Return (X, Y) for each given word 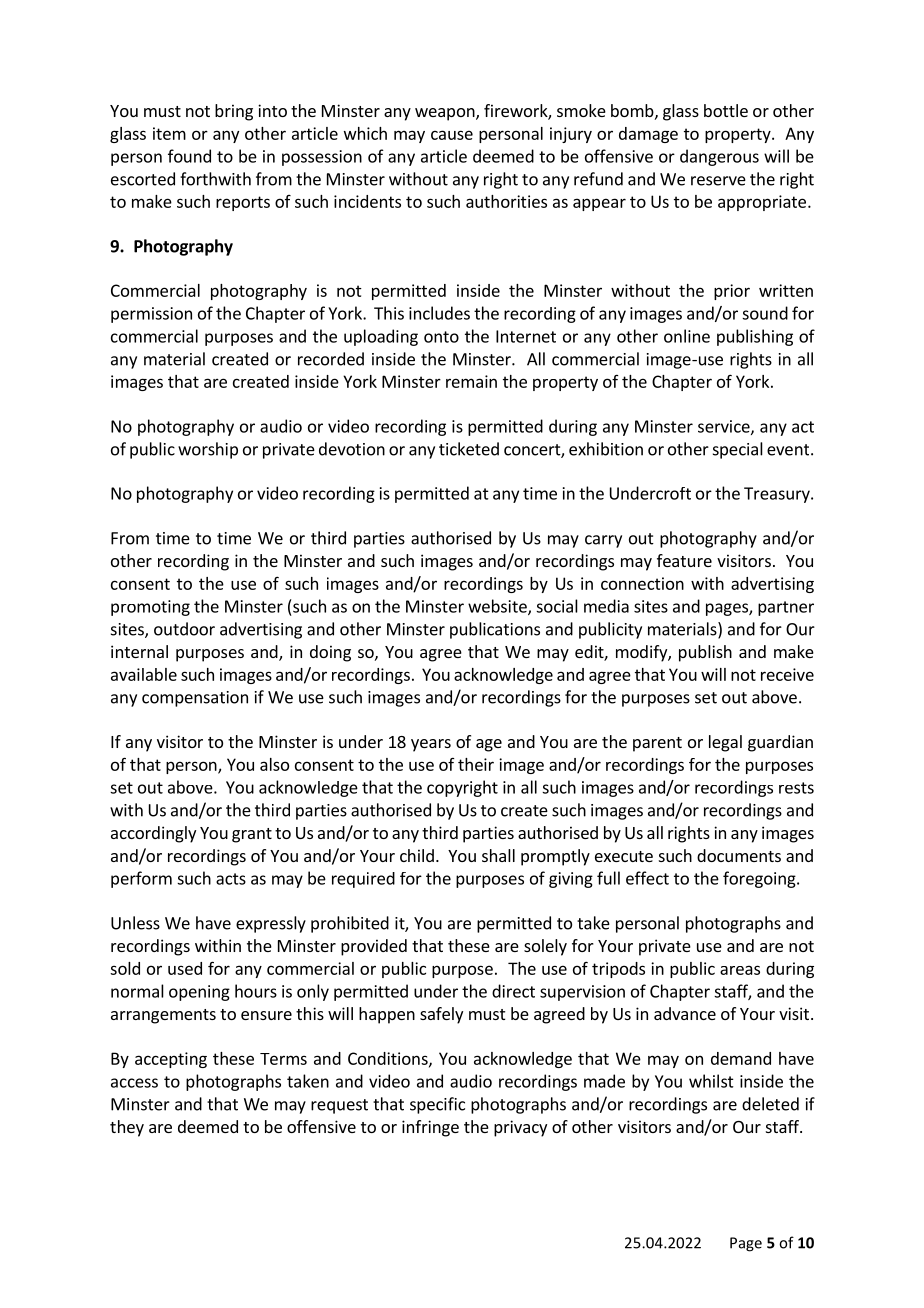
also (274, 764)
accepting (171, 1060)
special (738, 450)
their (476, 764)
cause (452, 135)
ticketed (469, 449)
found (189, 156)
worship (208, 450)
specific (437, 1105)
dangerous (719, 157)
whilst (711, 1081)
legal (725, 743)
